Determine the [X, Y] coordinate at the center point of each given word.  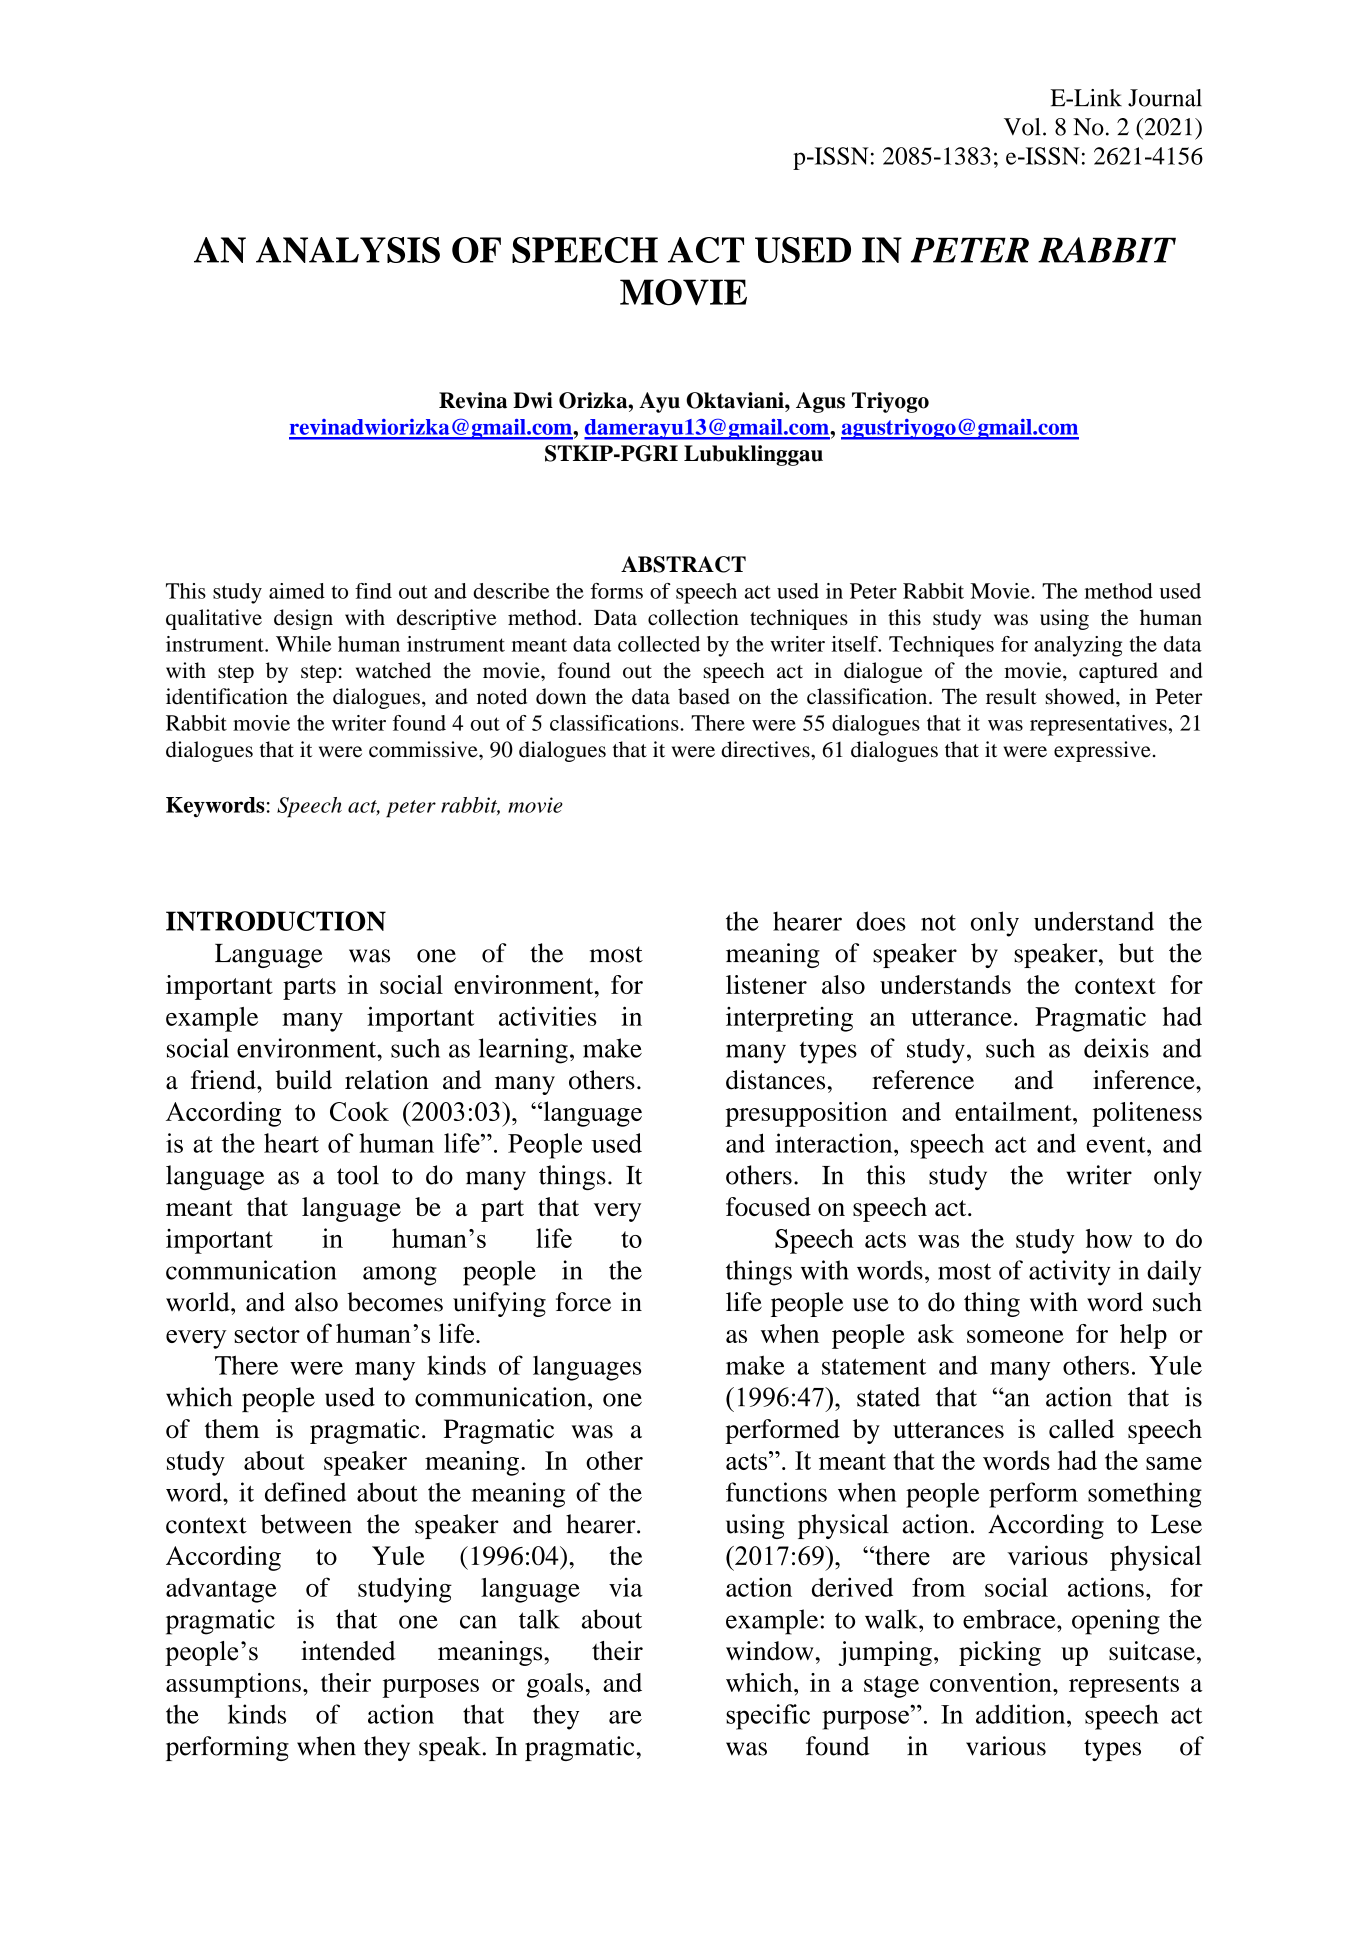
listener [766, 984]
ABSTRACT [683, 564]
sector [267, 1334]
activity [1070, 1273]
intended [348, 1651]
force [583, 1302]
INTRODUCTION [276, 921]
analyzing [1078, 646]
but [1136, 953]
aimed [297, 591]
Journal [1165, 98]
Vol [1022, 127]
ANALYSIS [348, 250]
